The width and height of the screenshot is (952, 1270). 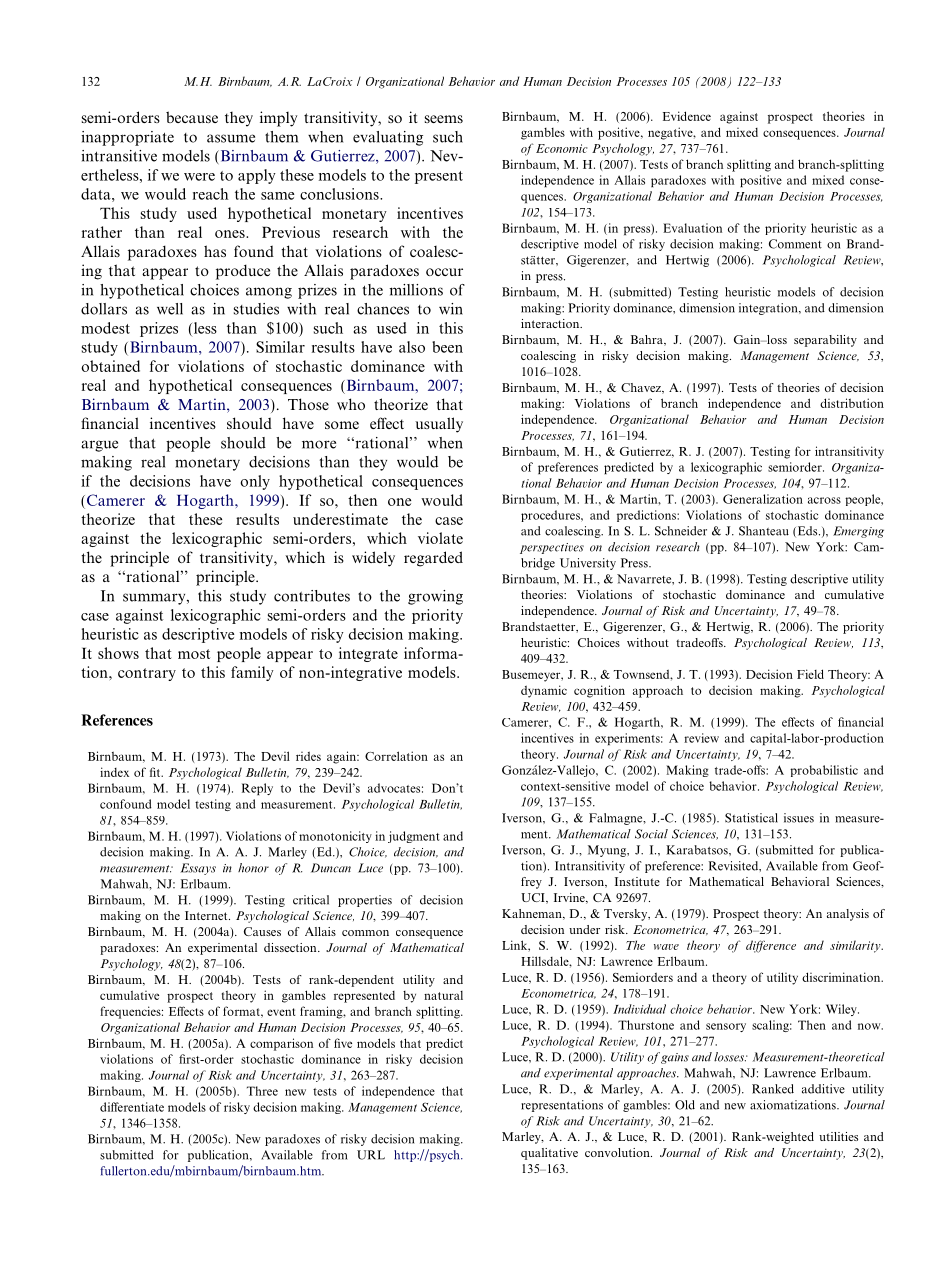 I want to click on Evidence, so click(x=687, y=116).
